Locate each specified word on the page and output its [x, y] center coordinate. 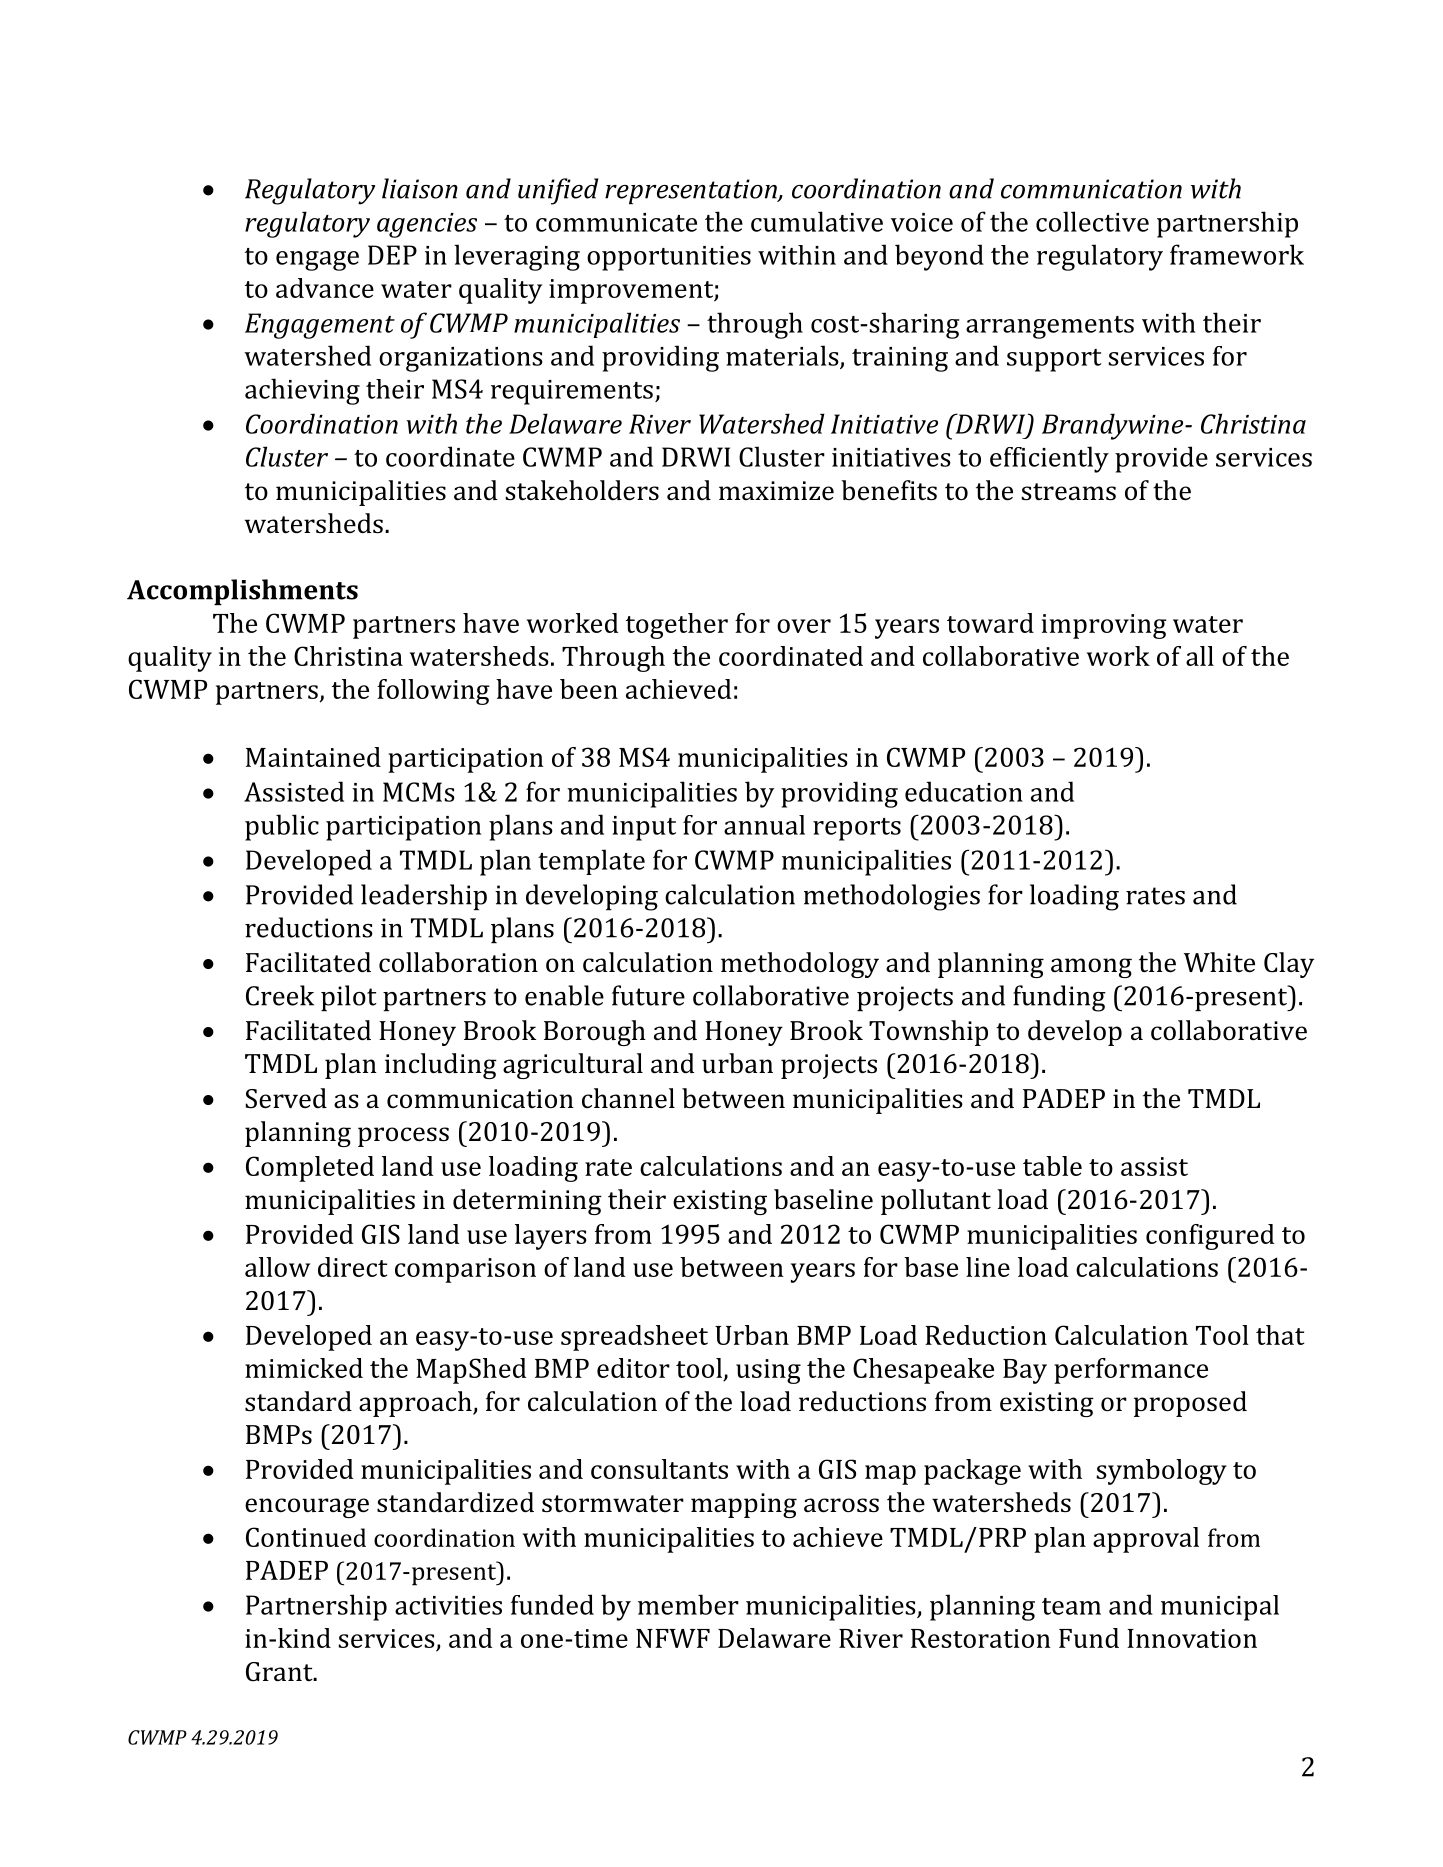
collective [1092, 221]
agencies [427, 225]
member [688, 1604]
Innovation [1192, 1638]
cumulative [817, 221]
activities [448, 1605]
